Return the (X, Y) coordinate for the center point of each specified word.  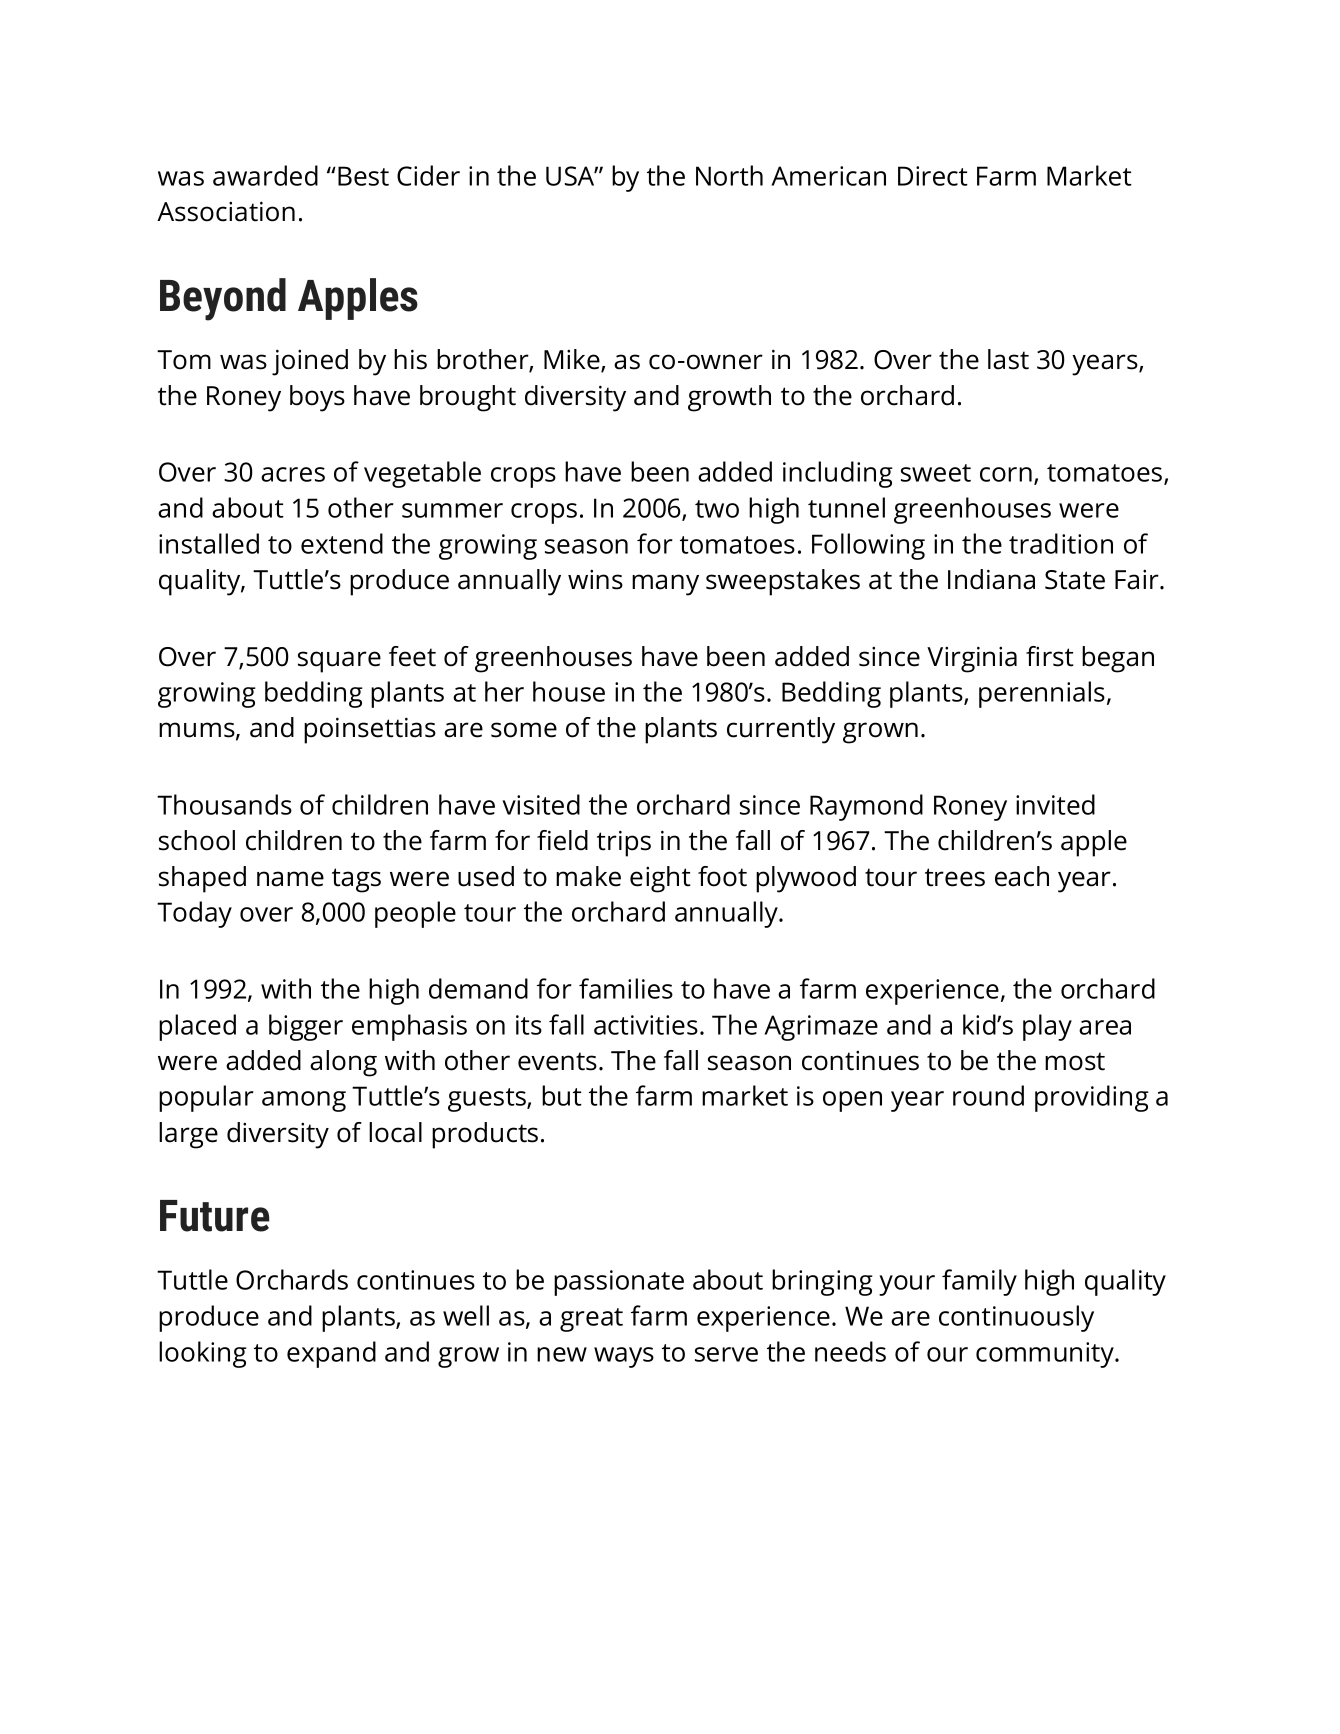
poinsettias (370, 730)
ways (624, 1357)
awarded (265, 175)
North (729, 175)
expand (331, 1354)
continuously (1016, 1318)
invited (1055, 804)
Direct (933, 176)
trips (624, 843)
